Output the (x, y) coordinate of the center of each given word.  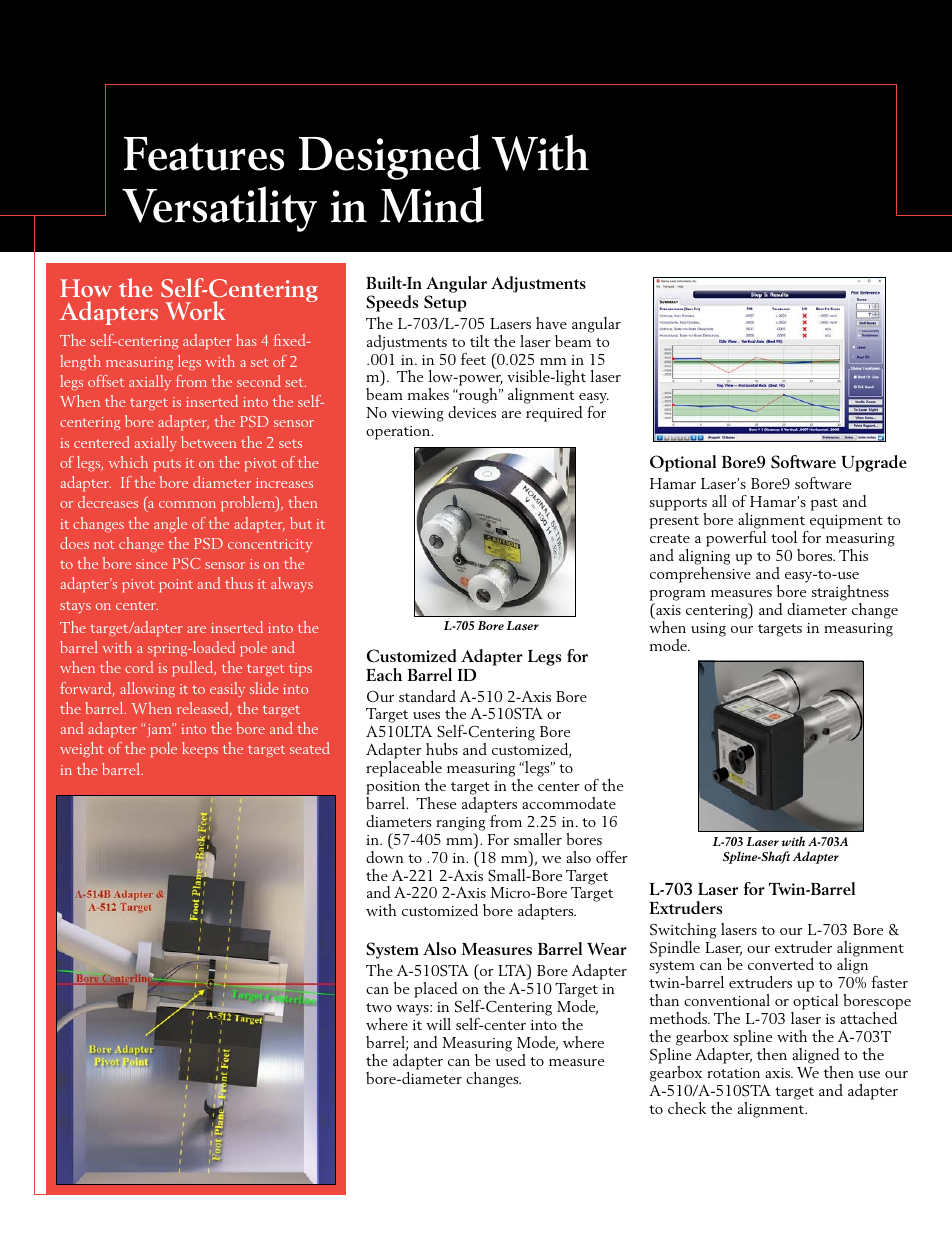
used (511, 1060)
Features (204, 154)
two (379, 1007)
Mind (432, 204)
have (551, 323)
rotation (733, 1073)
